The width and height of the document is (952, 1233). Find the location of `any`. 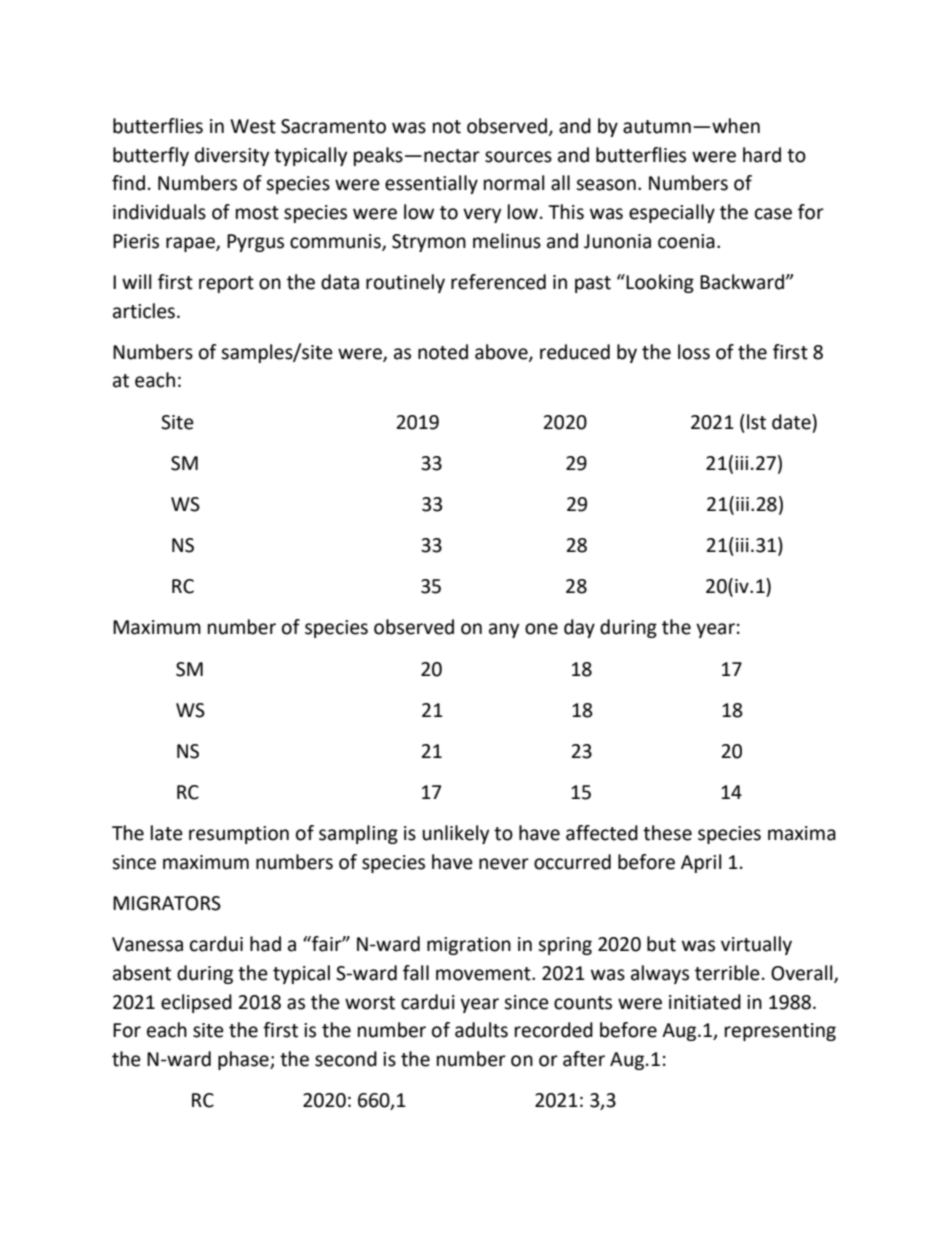

any is located at coordinates (504, 630).
